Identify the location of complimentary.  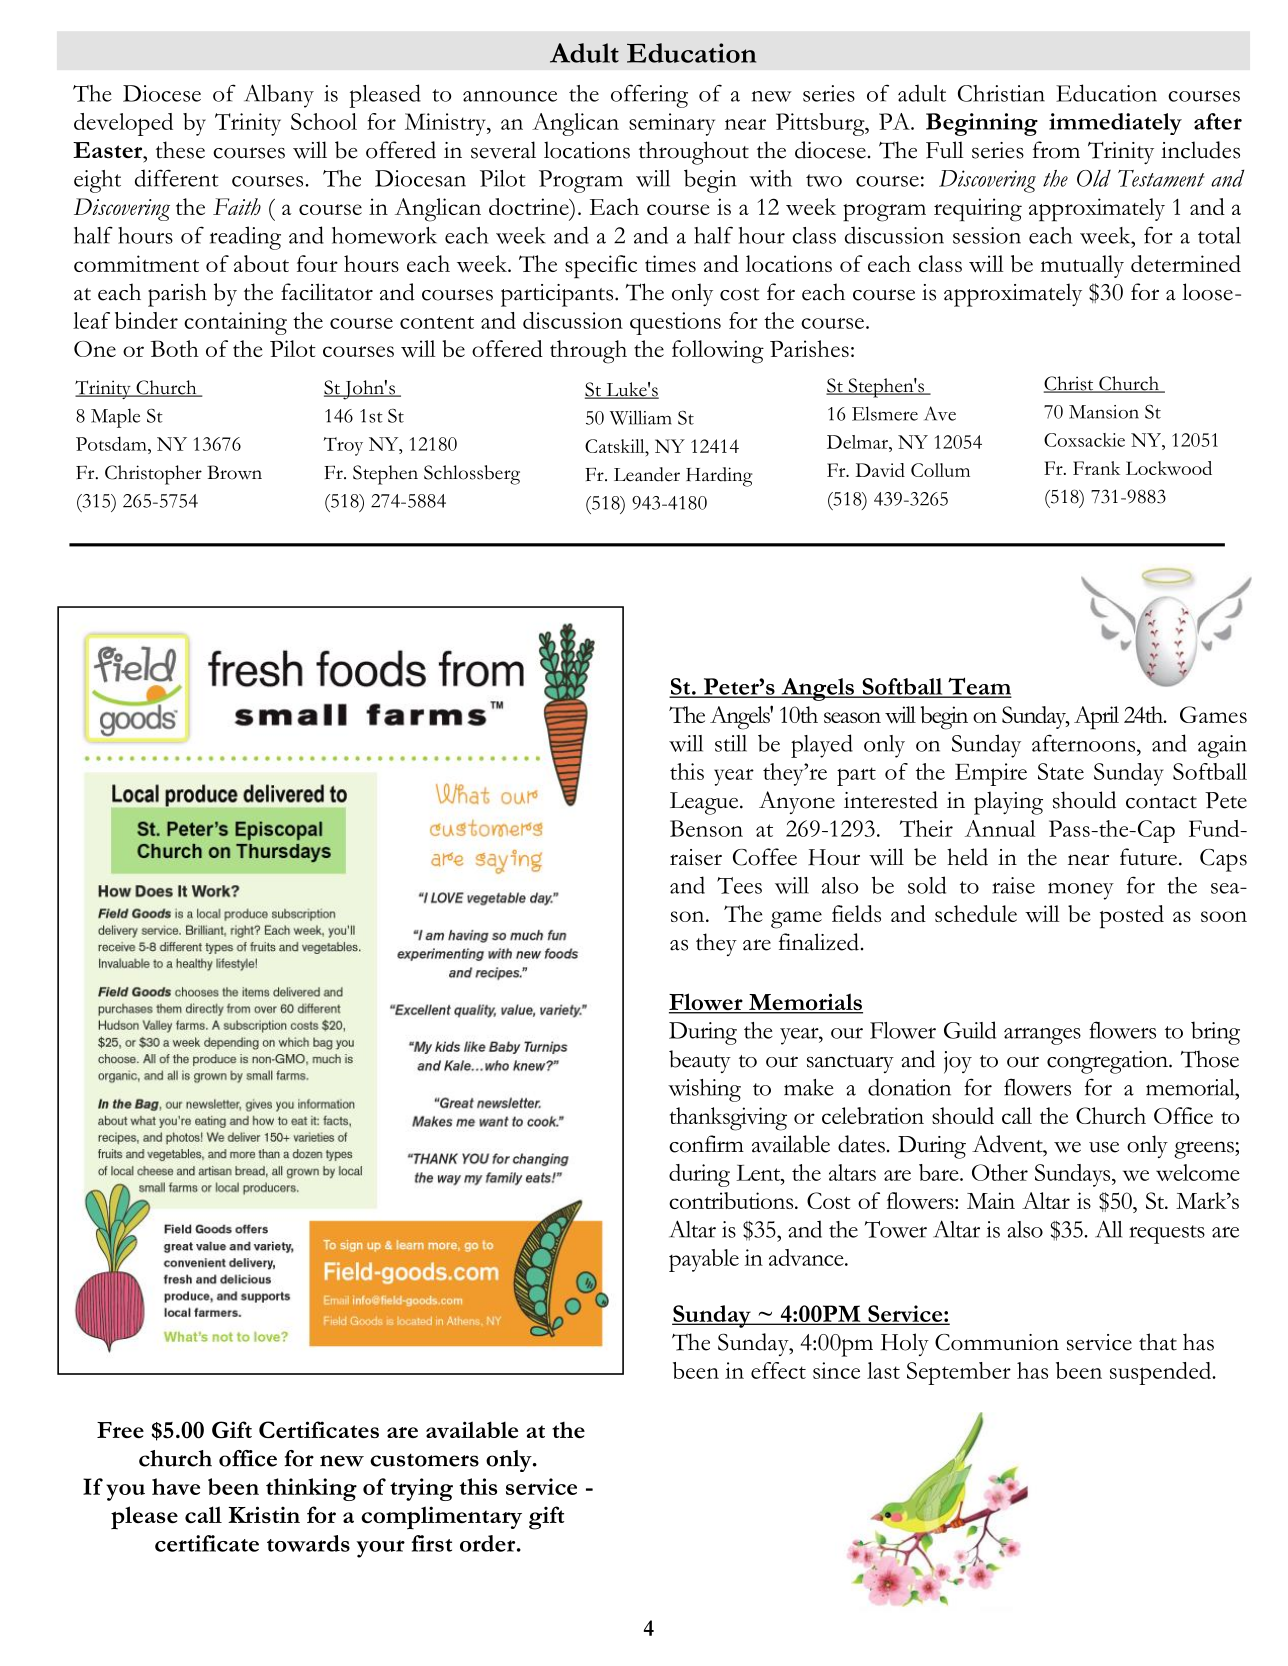
(441, 1517).
